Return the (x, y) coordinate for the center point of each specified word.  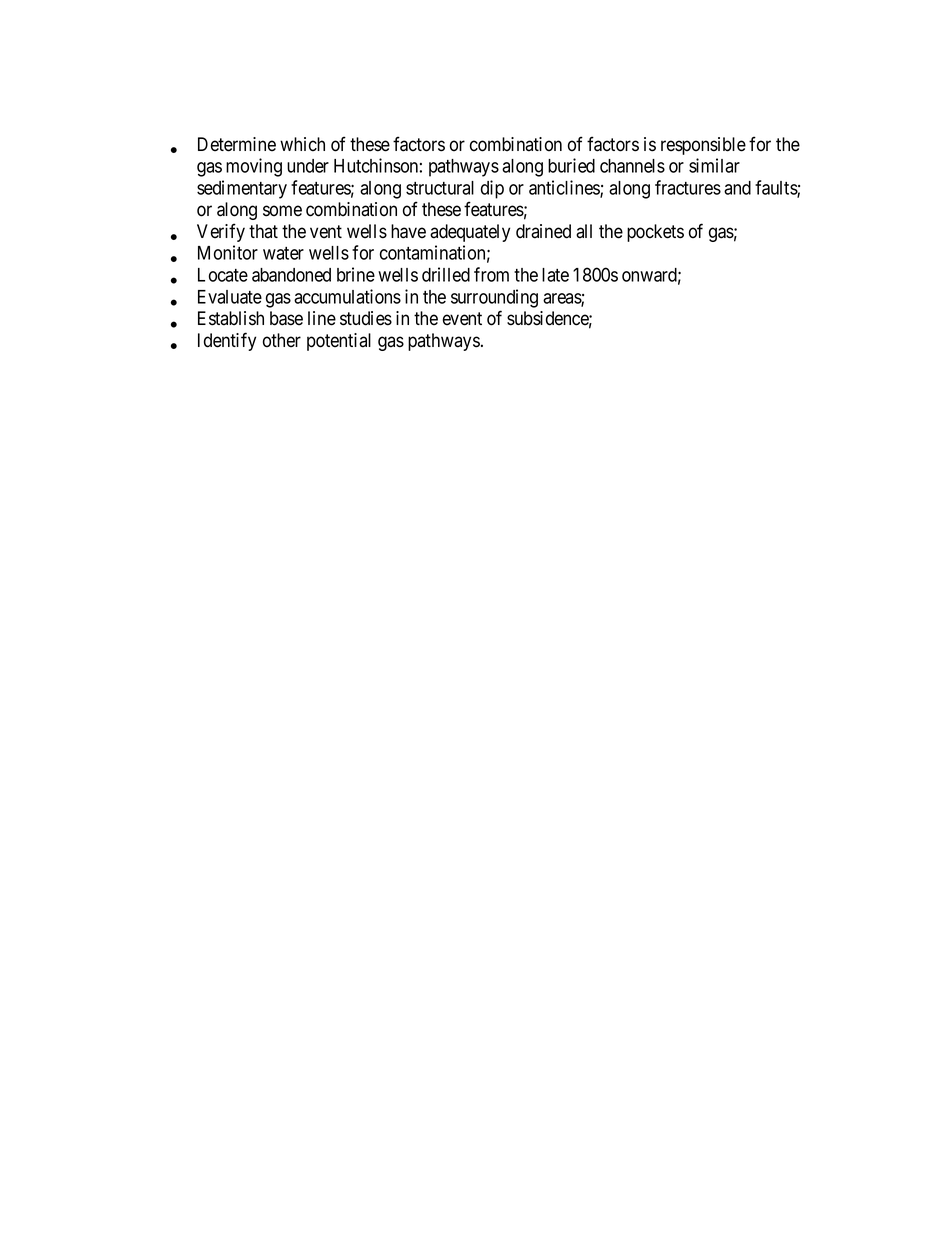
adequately (470, 233)
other (282, 340)
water (283, 253)
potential (339, 342)
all (584, 231)
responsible (703, 146)
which (302, 144)
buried (571, 165)
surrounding (494, 298)
